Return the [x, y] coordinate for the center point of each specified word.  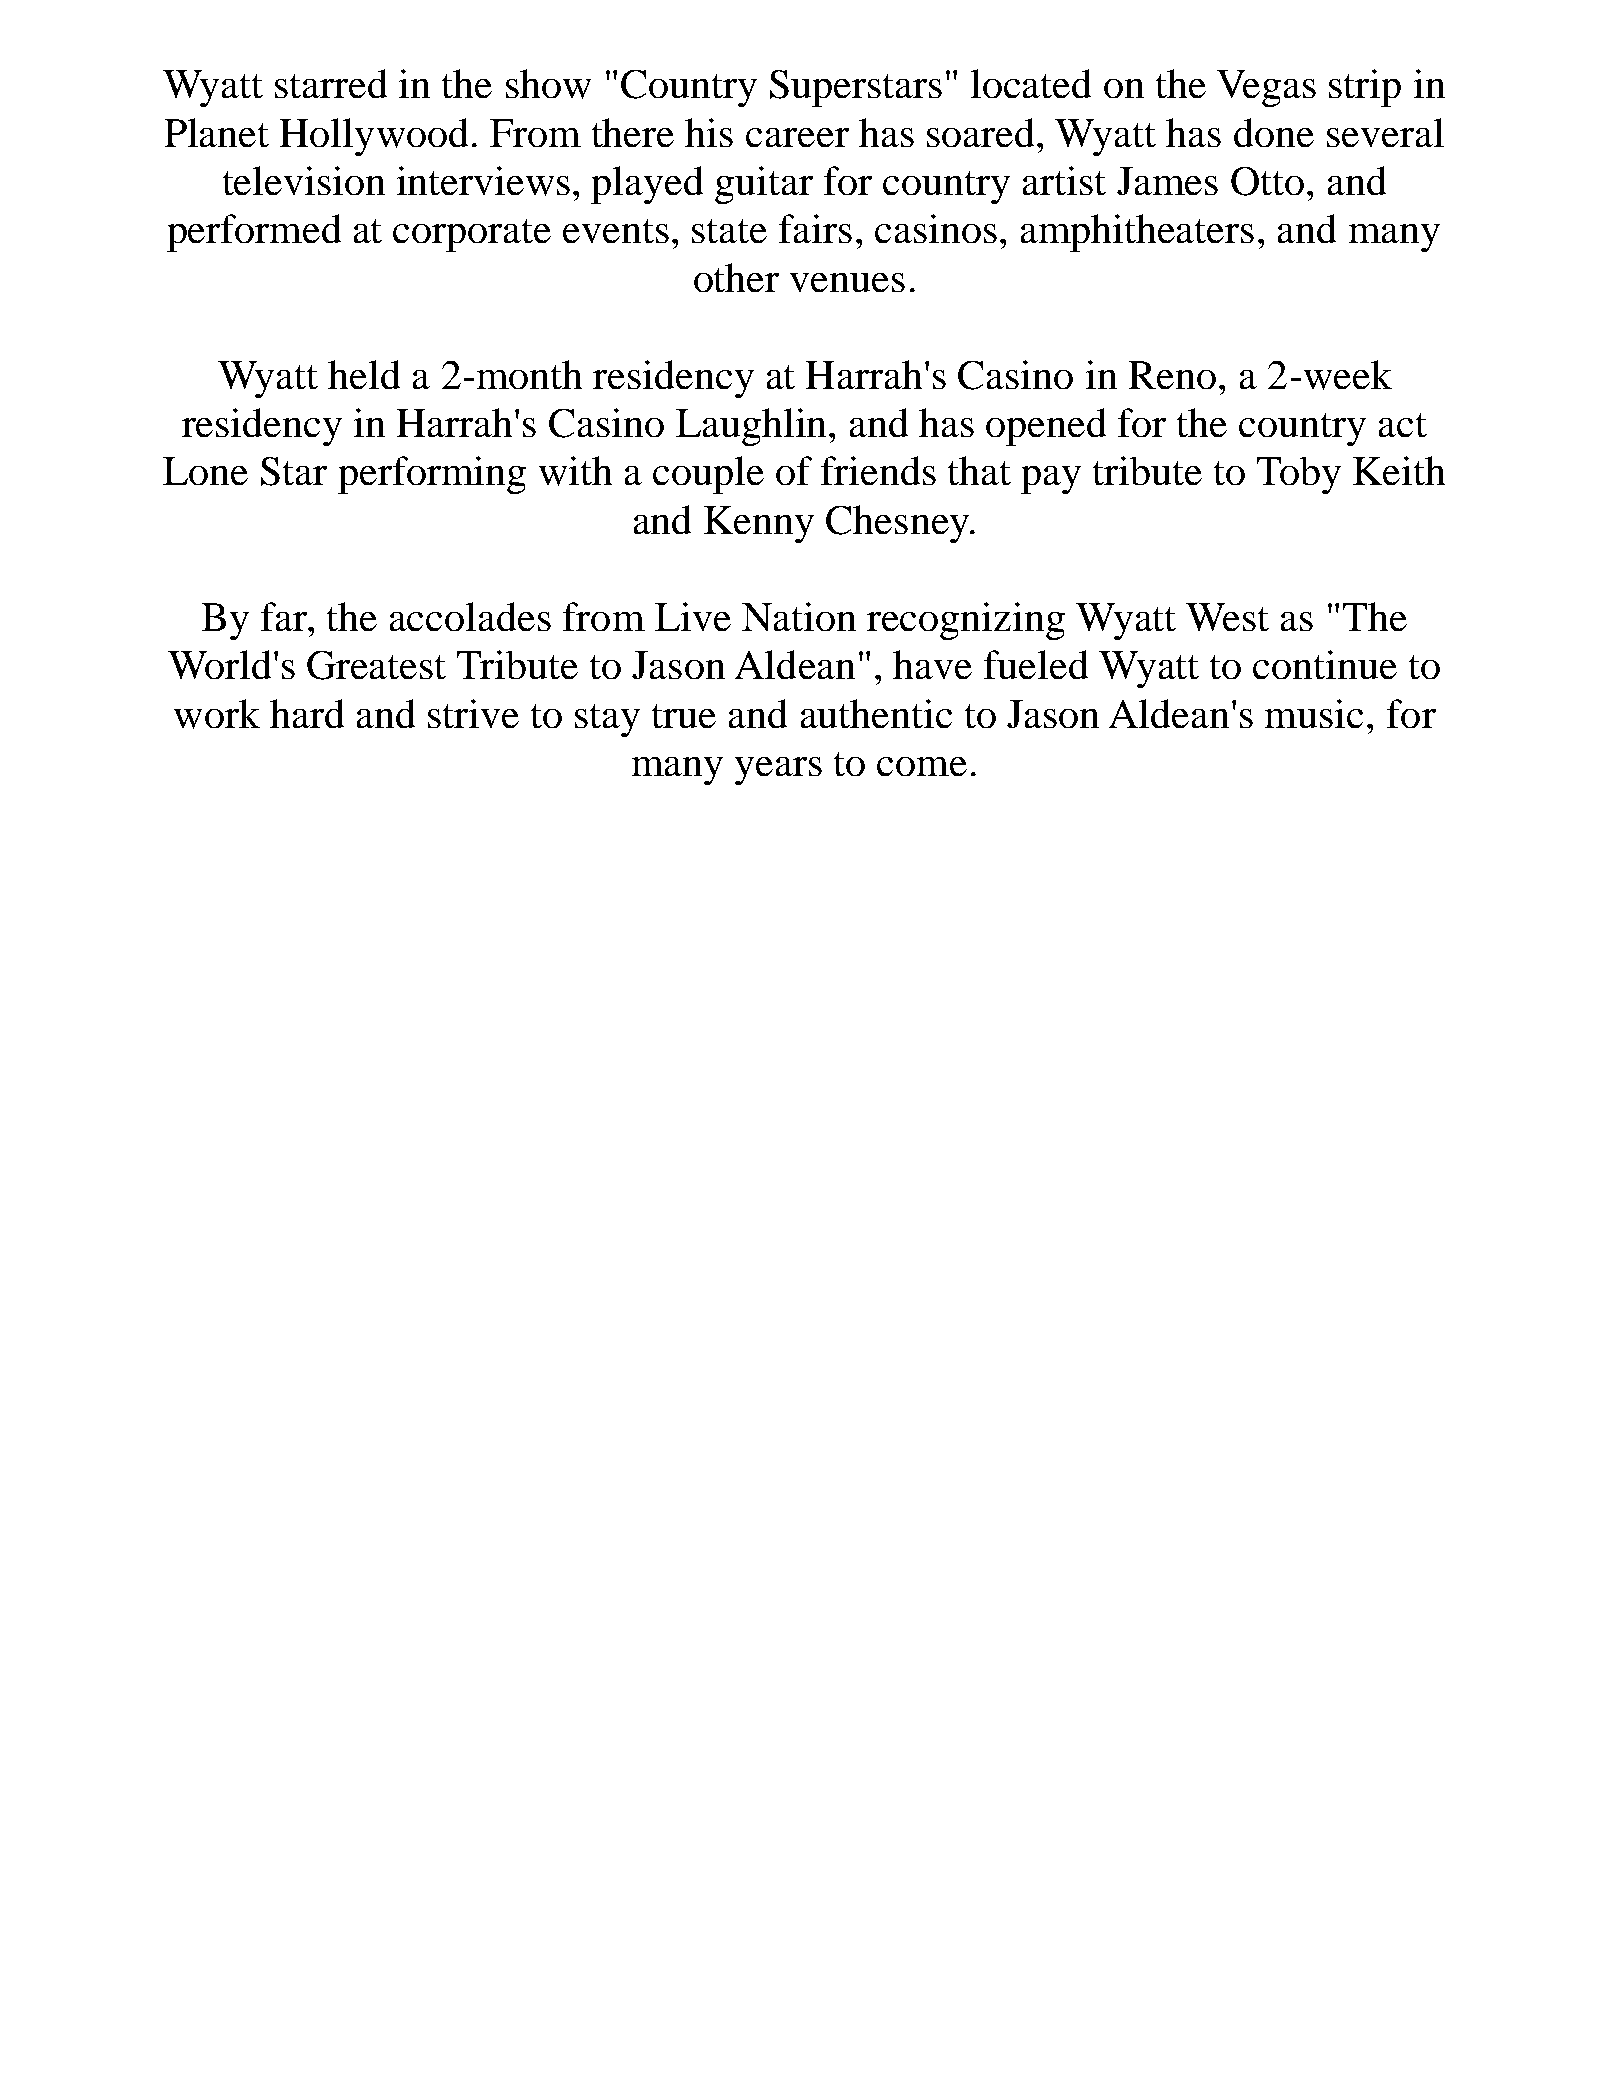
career [797, 137]
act [1403, 425]
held [364, 374]
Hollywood [374, 137]
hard [307, 713]
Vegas [1266, 88]
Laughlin [751, 427]
